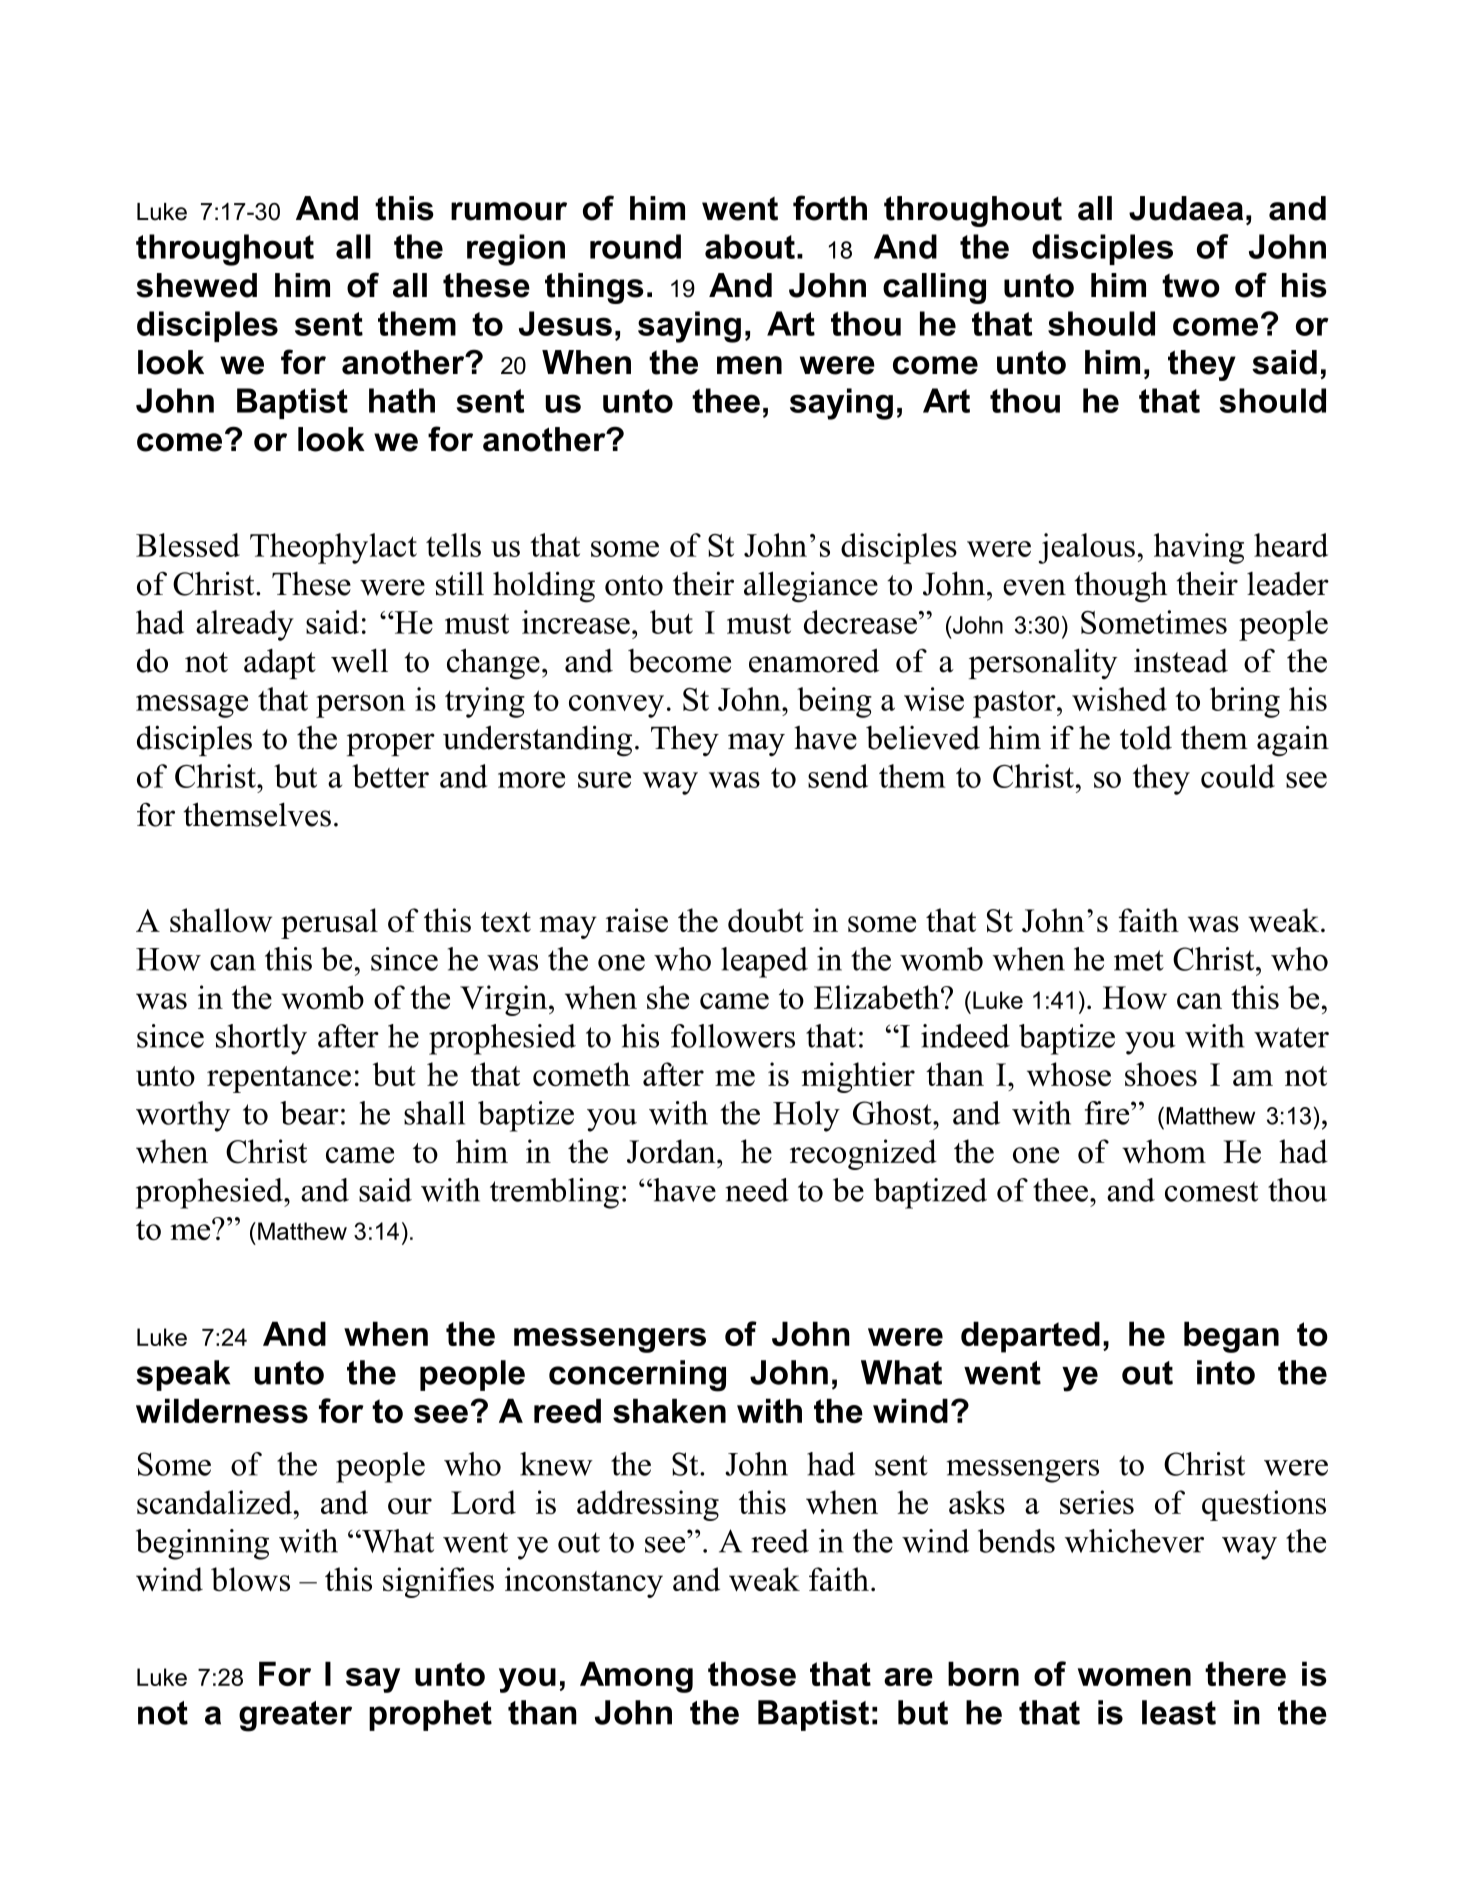 The image size is (1464, 1894). What do you see at coordinates (1226, 1372) in the document?
I see `into` at bounding box center [1226, 1372].
